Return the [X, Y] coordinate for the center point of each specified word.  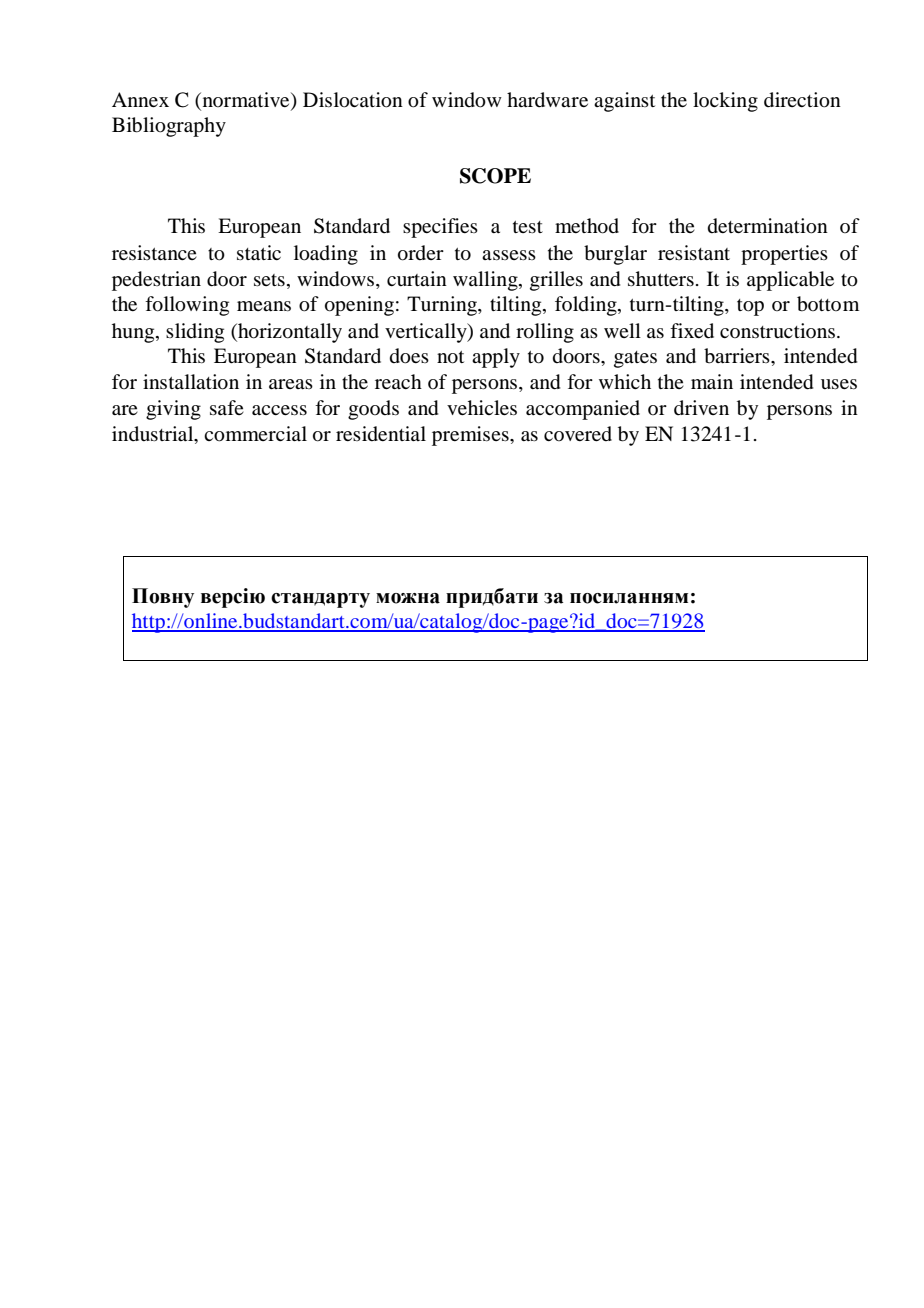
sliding [195, 333]
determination [768, 226]
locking [725, 102]
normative [246, 101]
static [259, 252]
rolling [545, 333]
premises [471, 436]
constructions [777, 331]
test [528, 227]
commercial [255, 434]
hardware [547, 100]
